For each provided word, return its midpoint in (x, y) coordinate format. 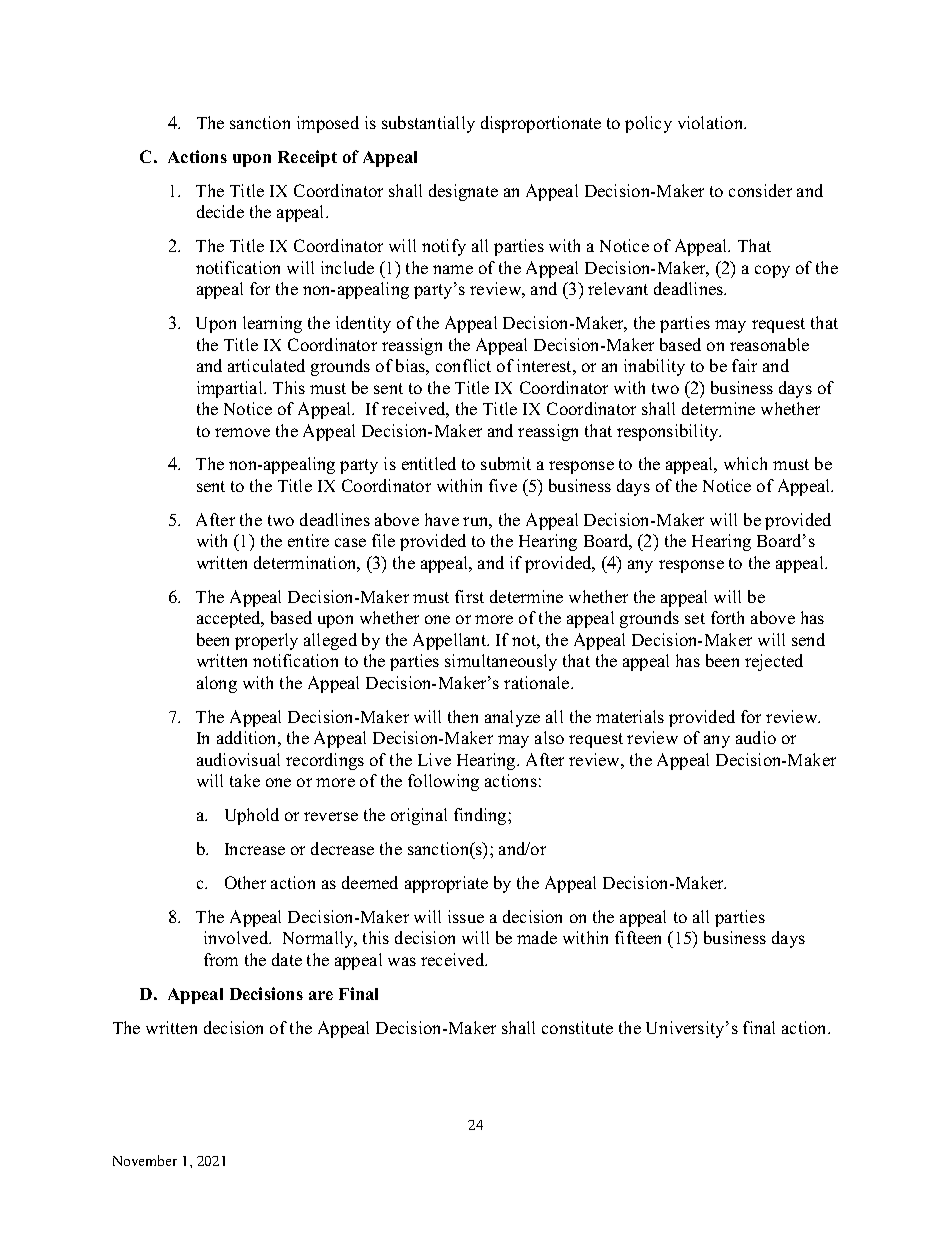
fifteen (638, 937)
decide (220, 211)
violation (712, 122)
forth (727, 617)
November (145, 1160)
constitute (577, 1027)
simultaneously (501, 662)
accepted (230, 619)
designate (463, 192)
